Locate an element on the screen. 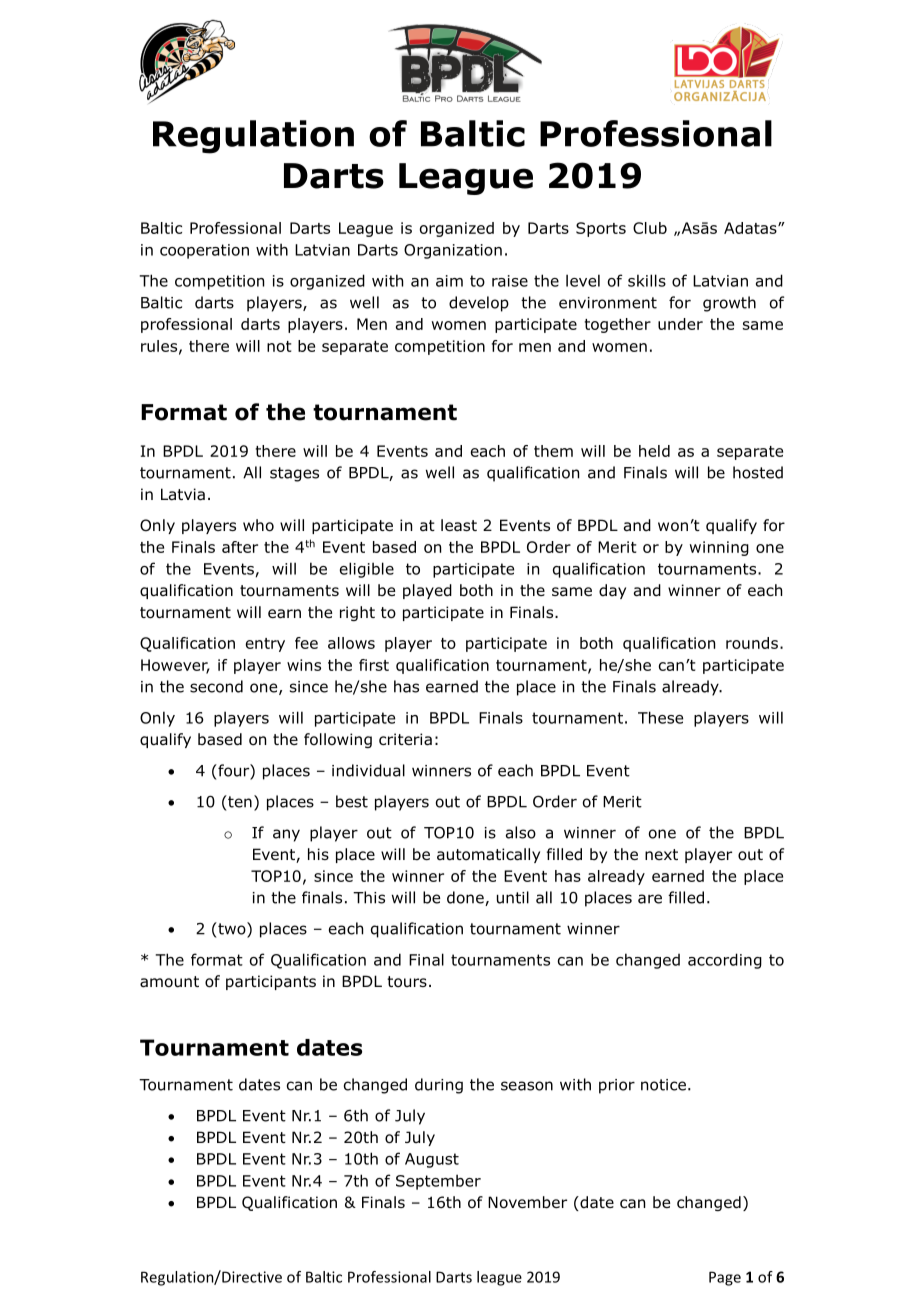 The width and height of the screenshot is (924, 1308). played is located at coordinates (427, 591).
